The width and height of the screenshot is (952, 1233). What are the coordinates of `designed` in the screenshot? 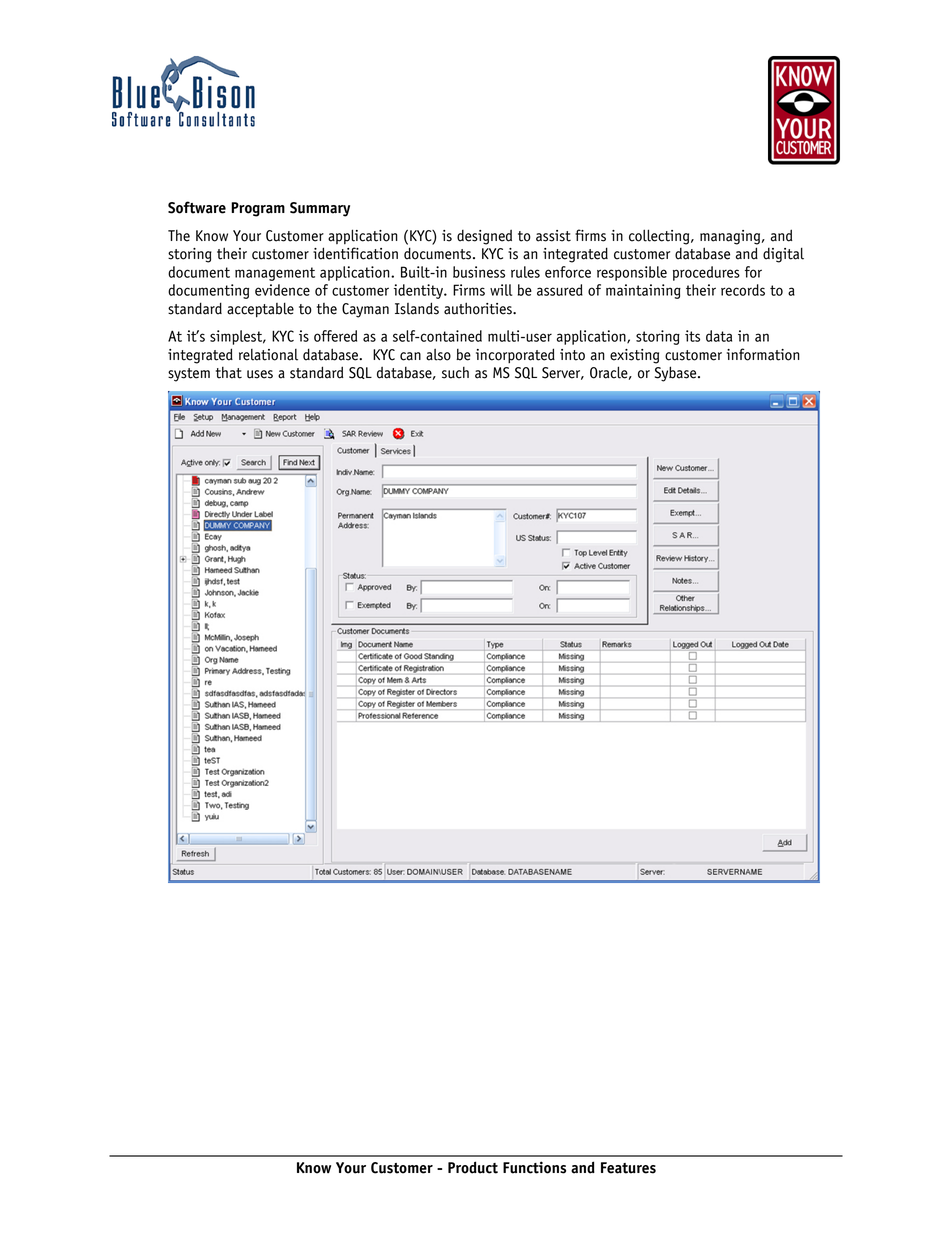 It's located at (484, 237).
